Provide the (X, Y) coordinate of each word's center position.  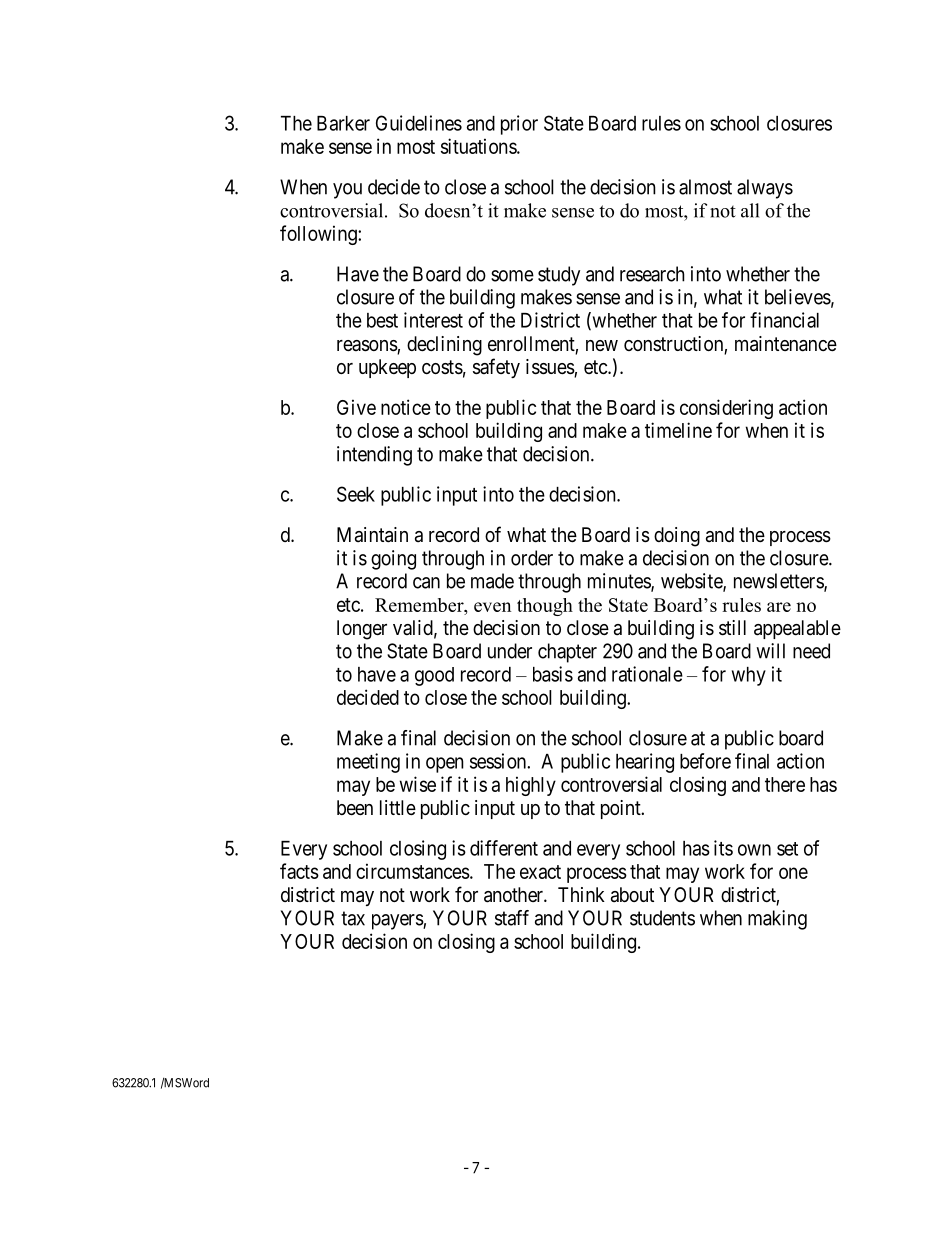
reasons (367, 347)
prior (519, 125)
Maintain (372, 535)
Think (581, 894)
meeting (368, 763)
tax (353, 918)
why (749, 676)
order (532, 558)
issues (550, 368)
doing (677, 537)
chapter (567, 653)
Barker (343, 123)
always (765, 189)
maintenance (786, 344)
